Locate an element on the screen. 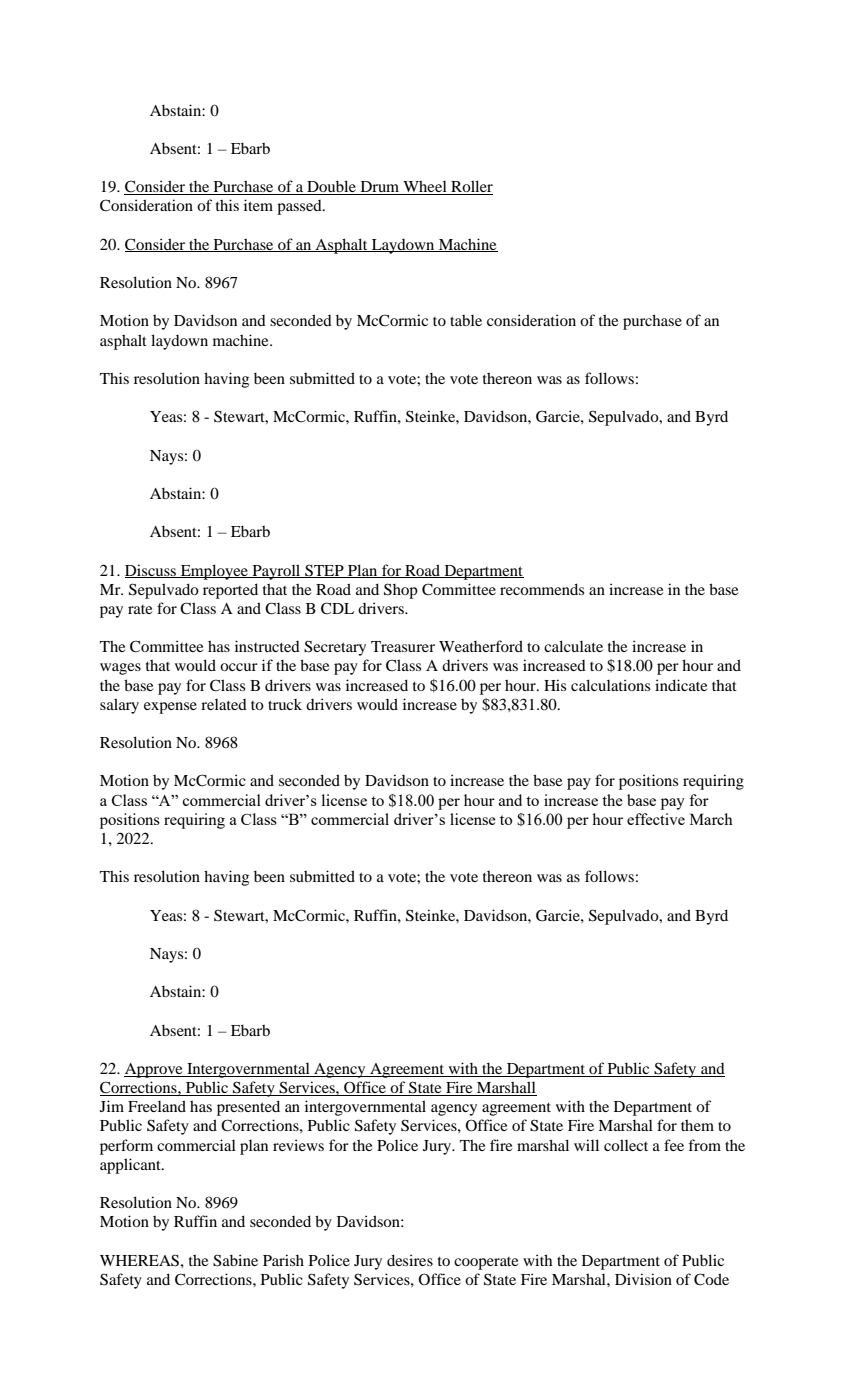  calculations is located at coordinates (610, 685).
